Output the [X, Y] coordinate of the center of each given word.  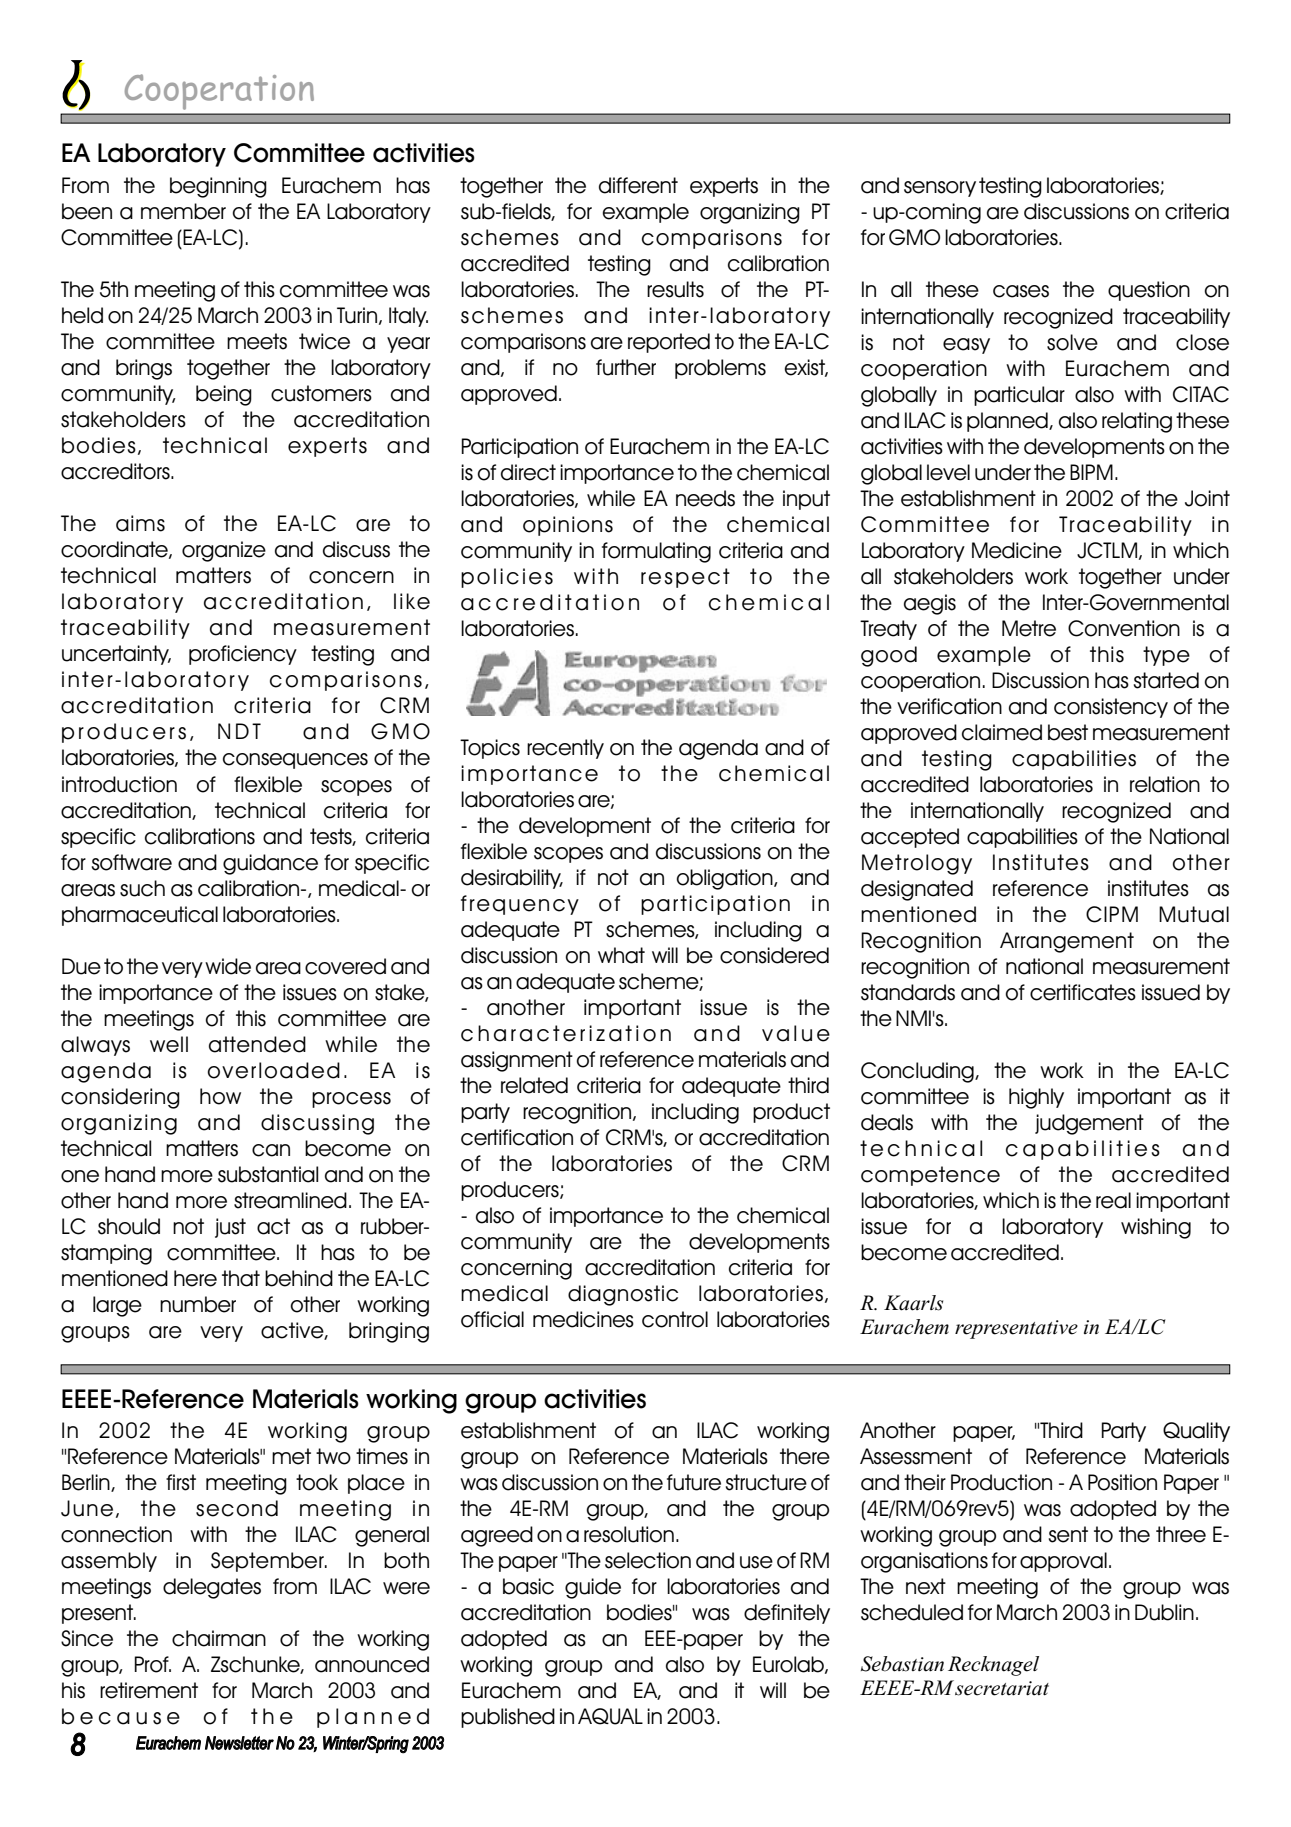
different [638, 185]
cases [1021, 291]
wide [228, 966]
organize [224, 551]
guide [593, 1588]
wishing [1156, 1228]
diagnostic [623, 1295]
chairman [219, 1638]
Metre [1029, 628]
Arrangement [1067, 942]
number [198, 1304]
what [621, 955]
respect [685, 578]
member [183, 211]
